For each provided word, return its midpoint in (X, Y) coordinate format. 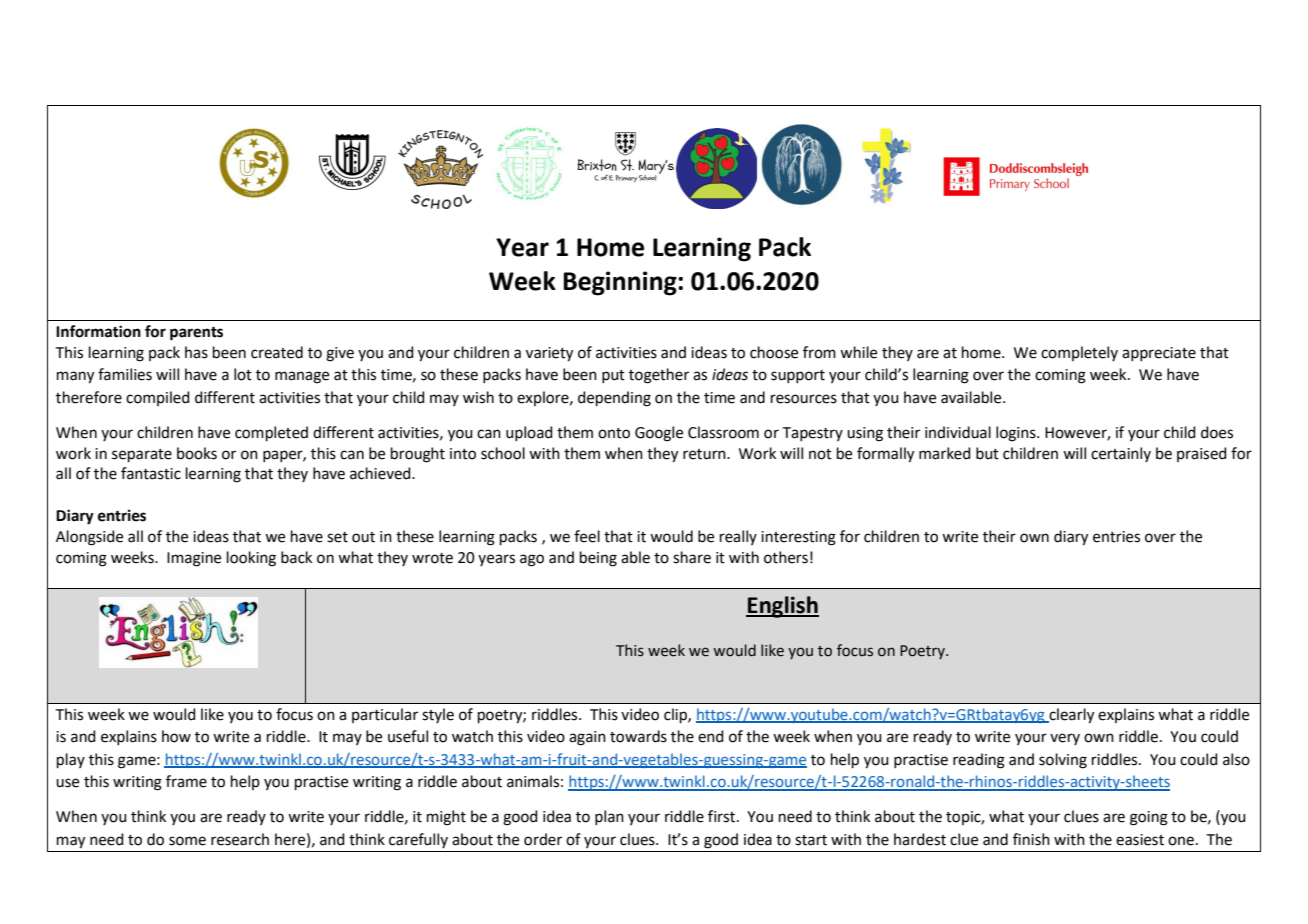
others (786, 557)
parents (196, 334)
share (692, 557)
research (240, 839)
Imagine (194, 559)
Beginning (621, 283)
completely (1079, 353)
